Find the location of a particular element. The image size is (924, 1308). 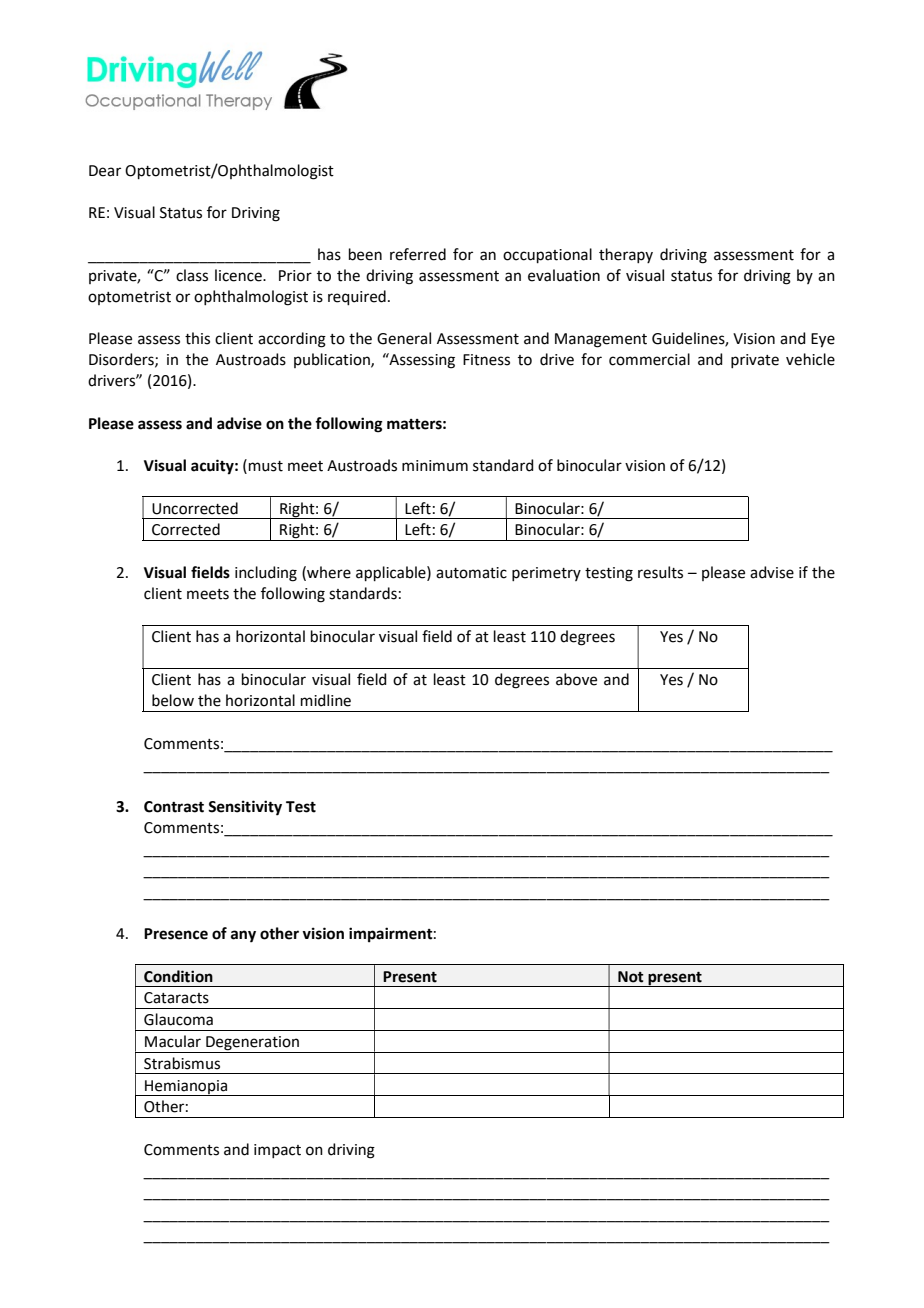

minimum is located at coordinates (435, 466).
